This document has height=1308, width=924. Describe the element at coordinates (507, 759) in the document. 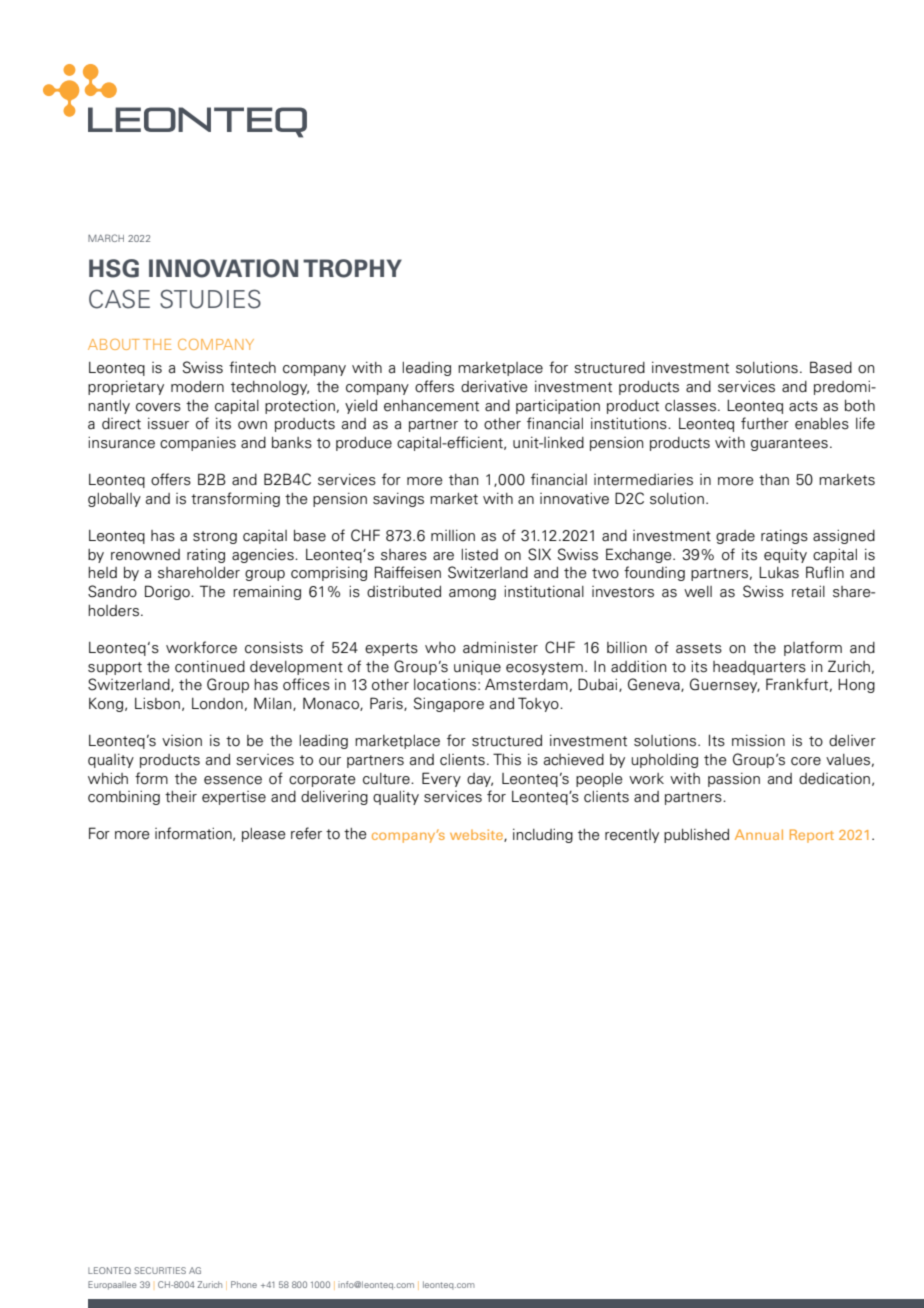

I see `This` at that location.
